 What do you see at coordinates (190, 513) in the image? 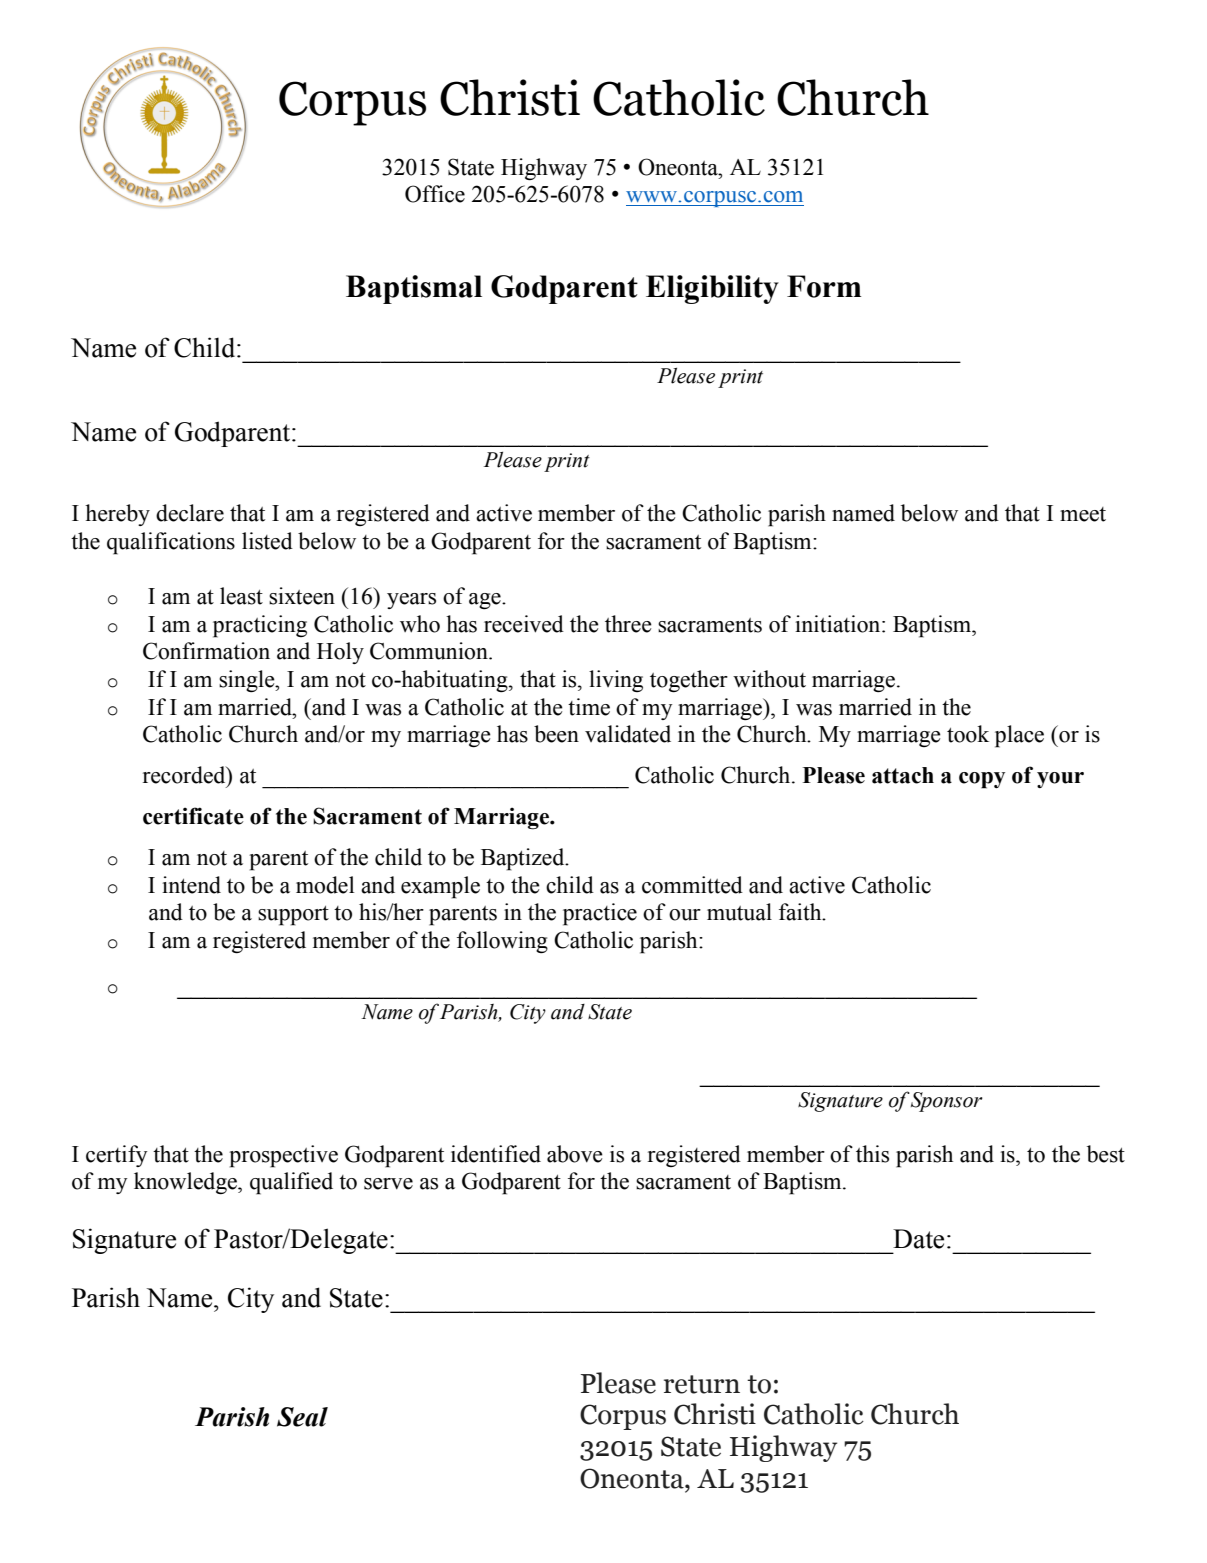
I see `declare` at bounding box center [190, 513].
